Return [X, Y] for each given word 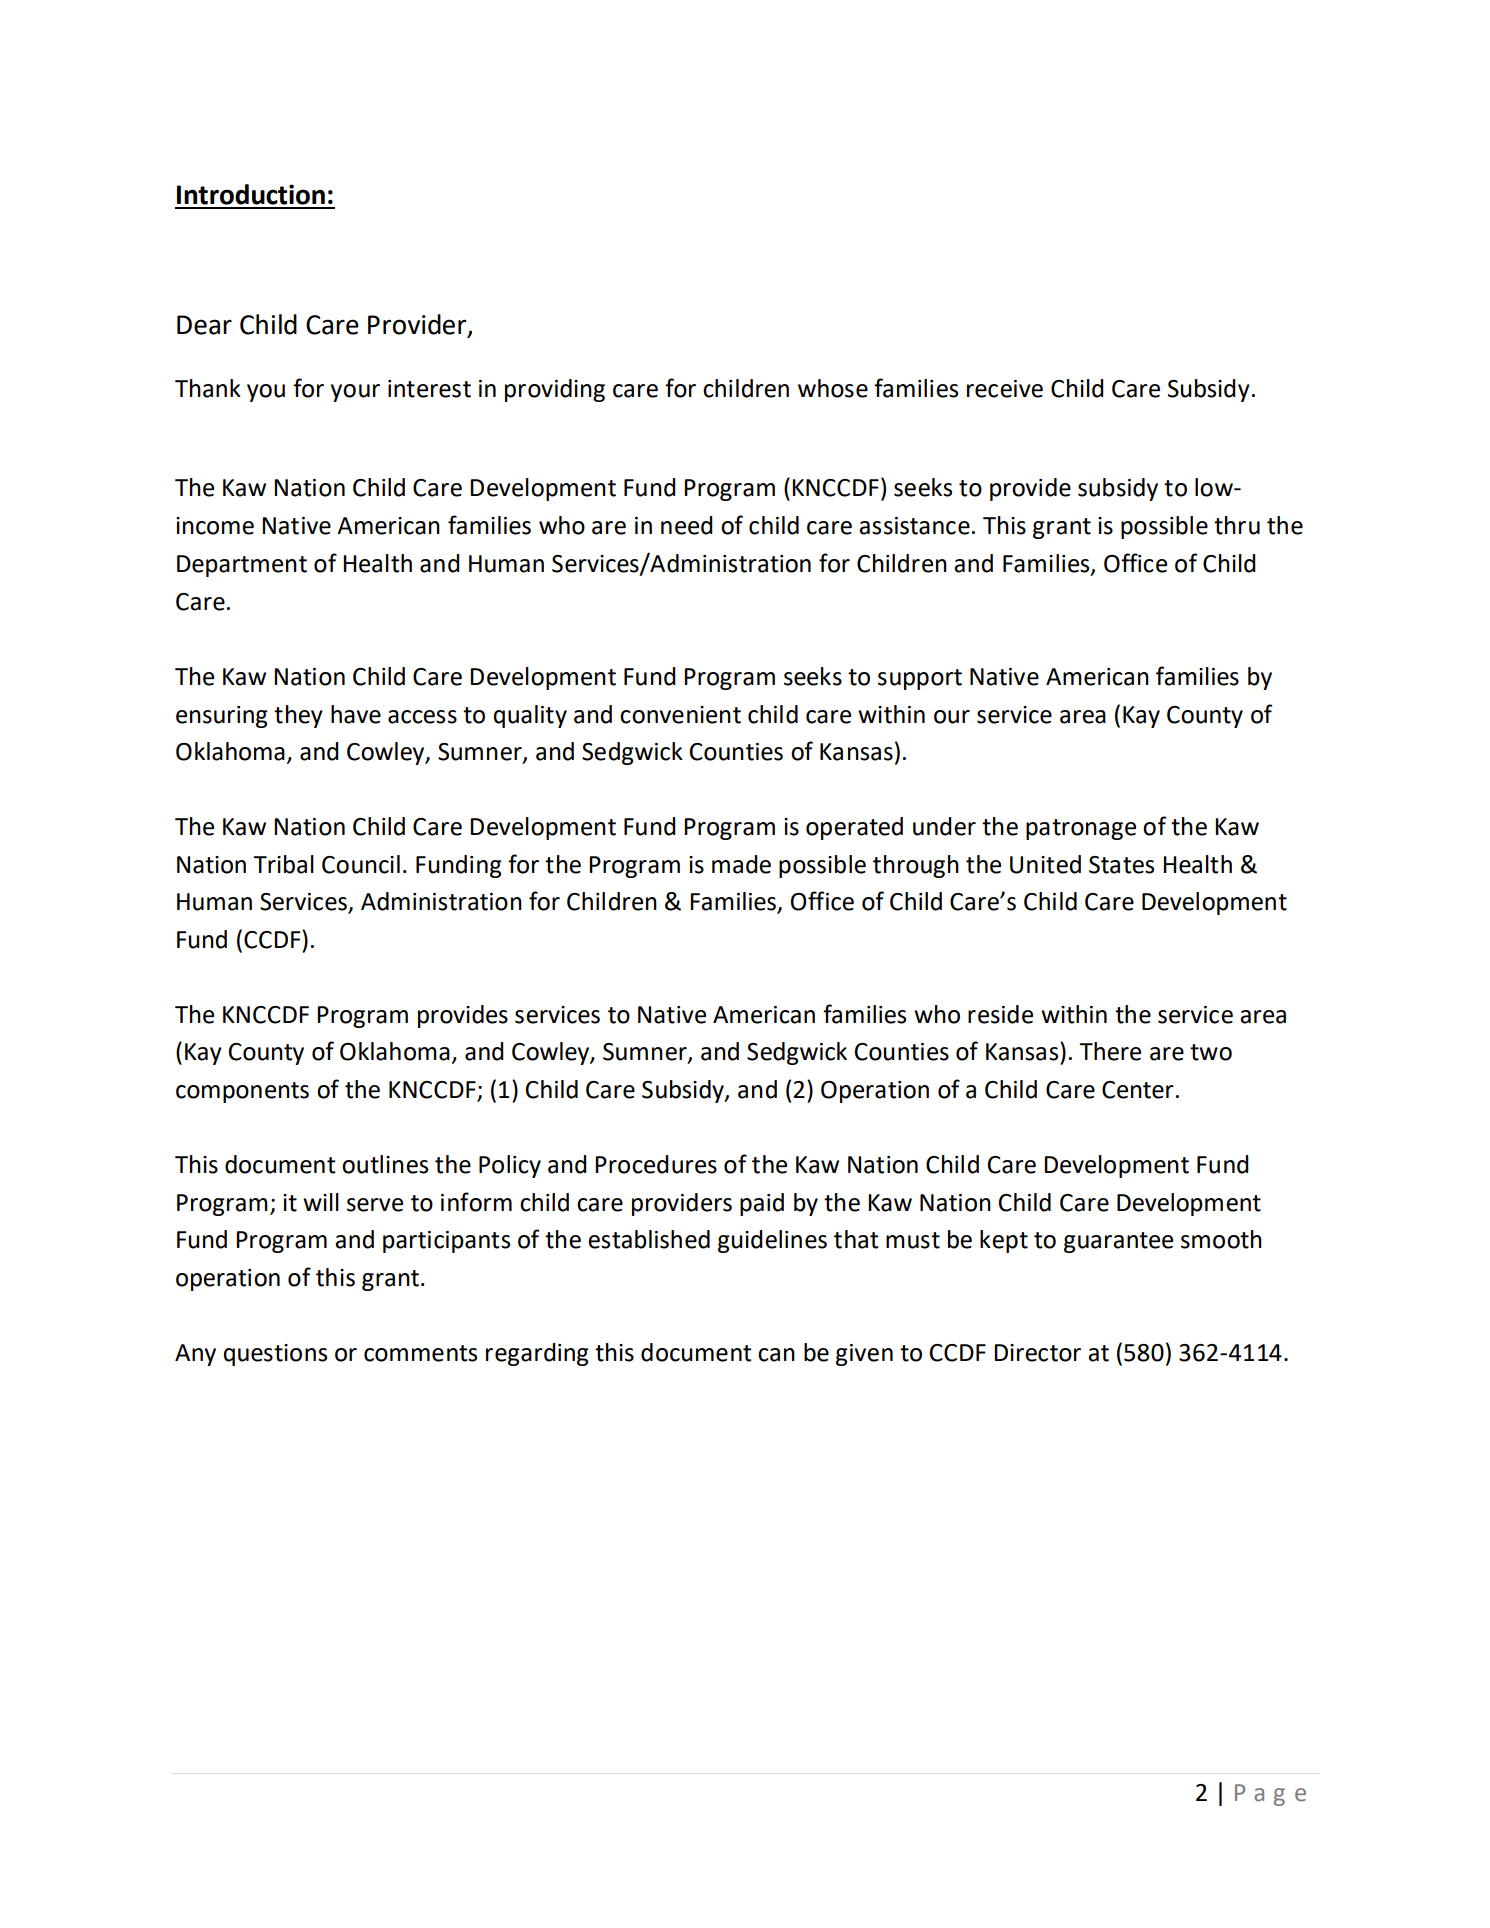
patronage [1081, 829]
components [242, 1092]
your [355, 393]
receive [1005, 389]
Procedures [656, 1164]
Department [242, 566]
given [864, 1355]
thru [1237, 525]
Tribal [283, 864]
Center [1138, 1090]
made [741, 864]
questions [275, 1355]
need [687, 525]
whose [833, 388]
